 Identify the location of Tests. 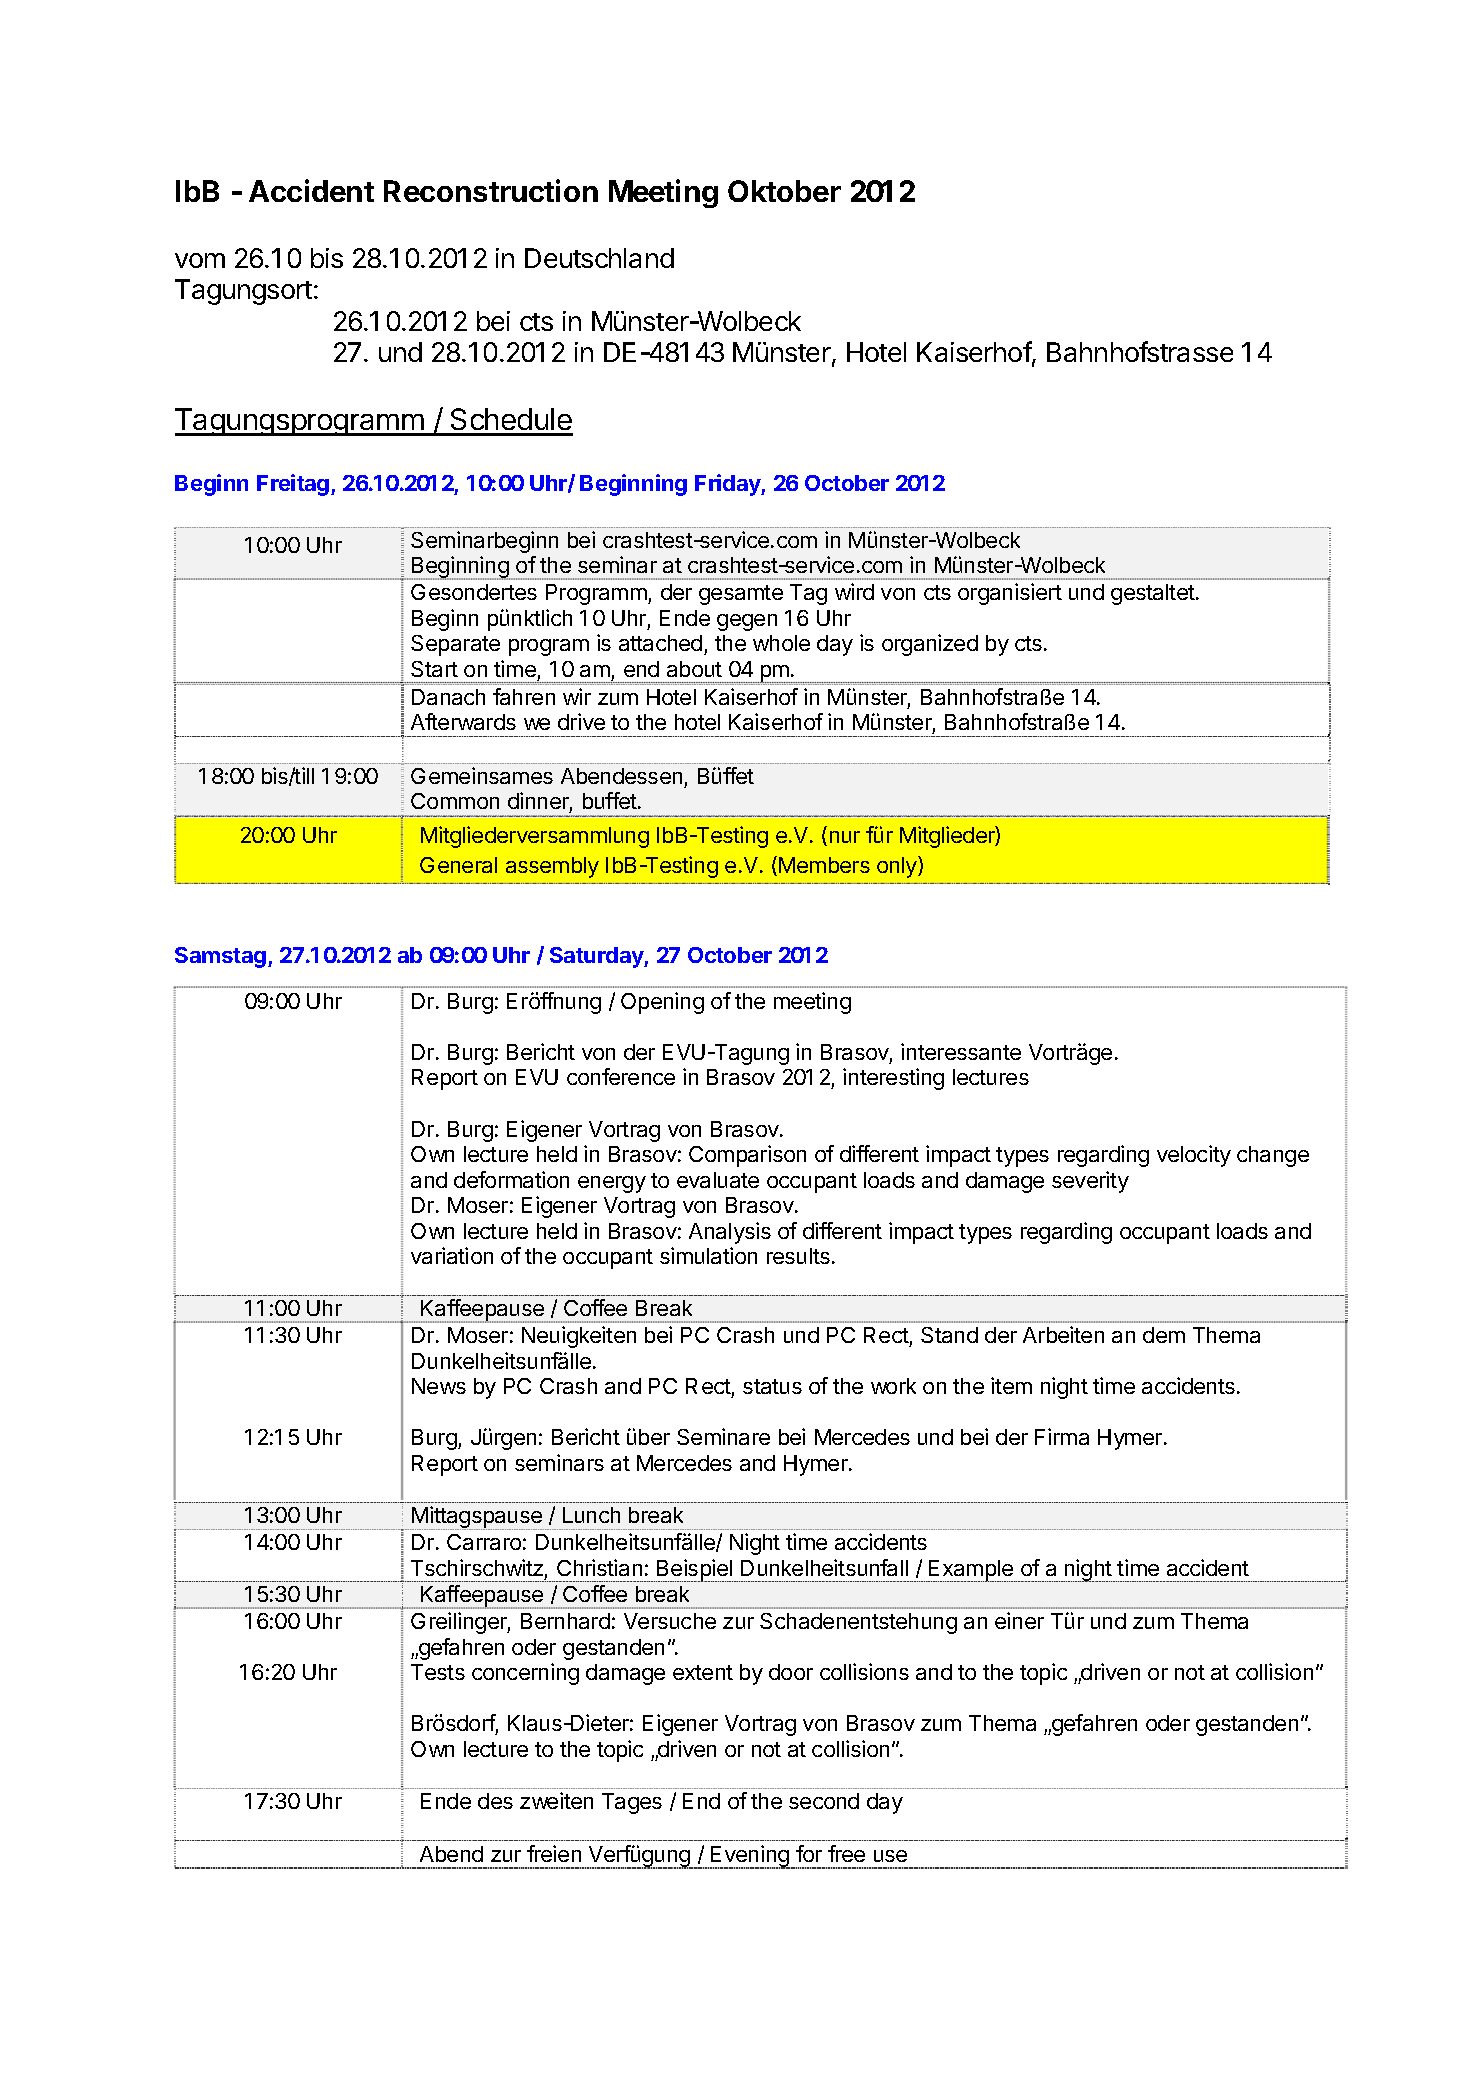
(438, 1672).
